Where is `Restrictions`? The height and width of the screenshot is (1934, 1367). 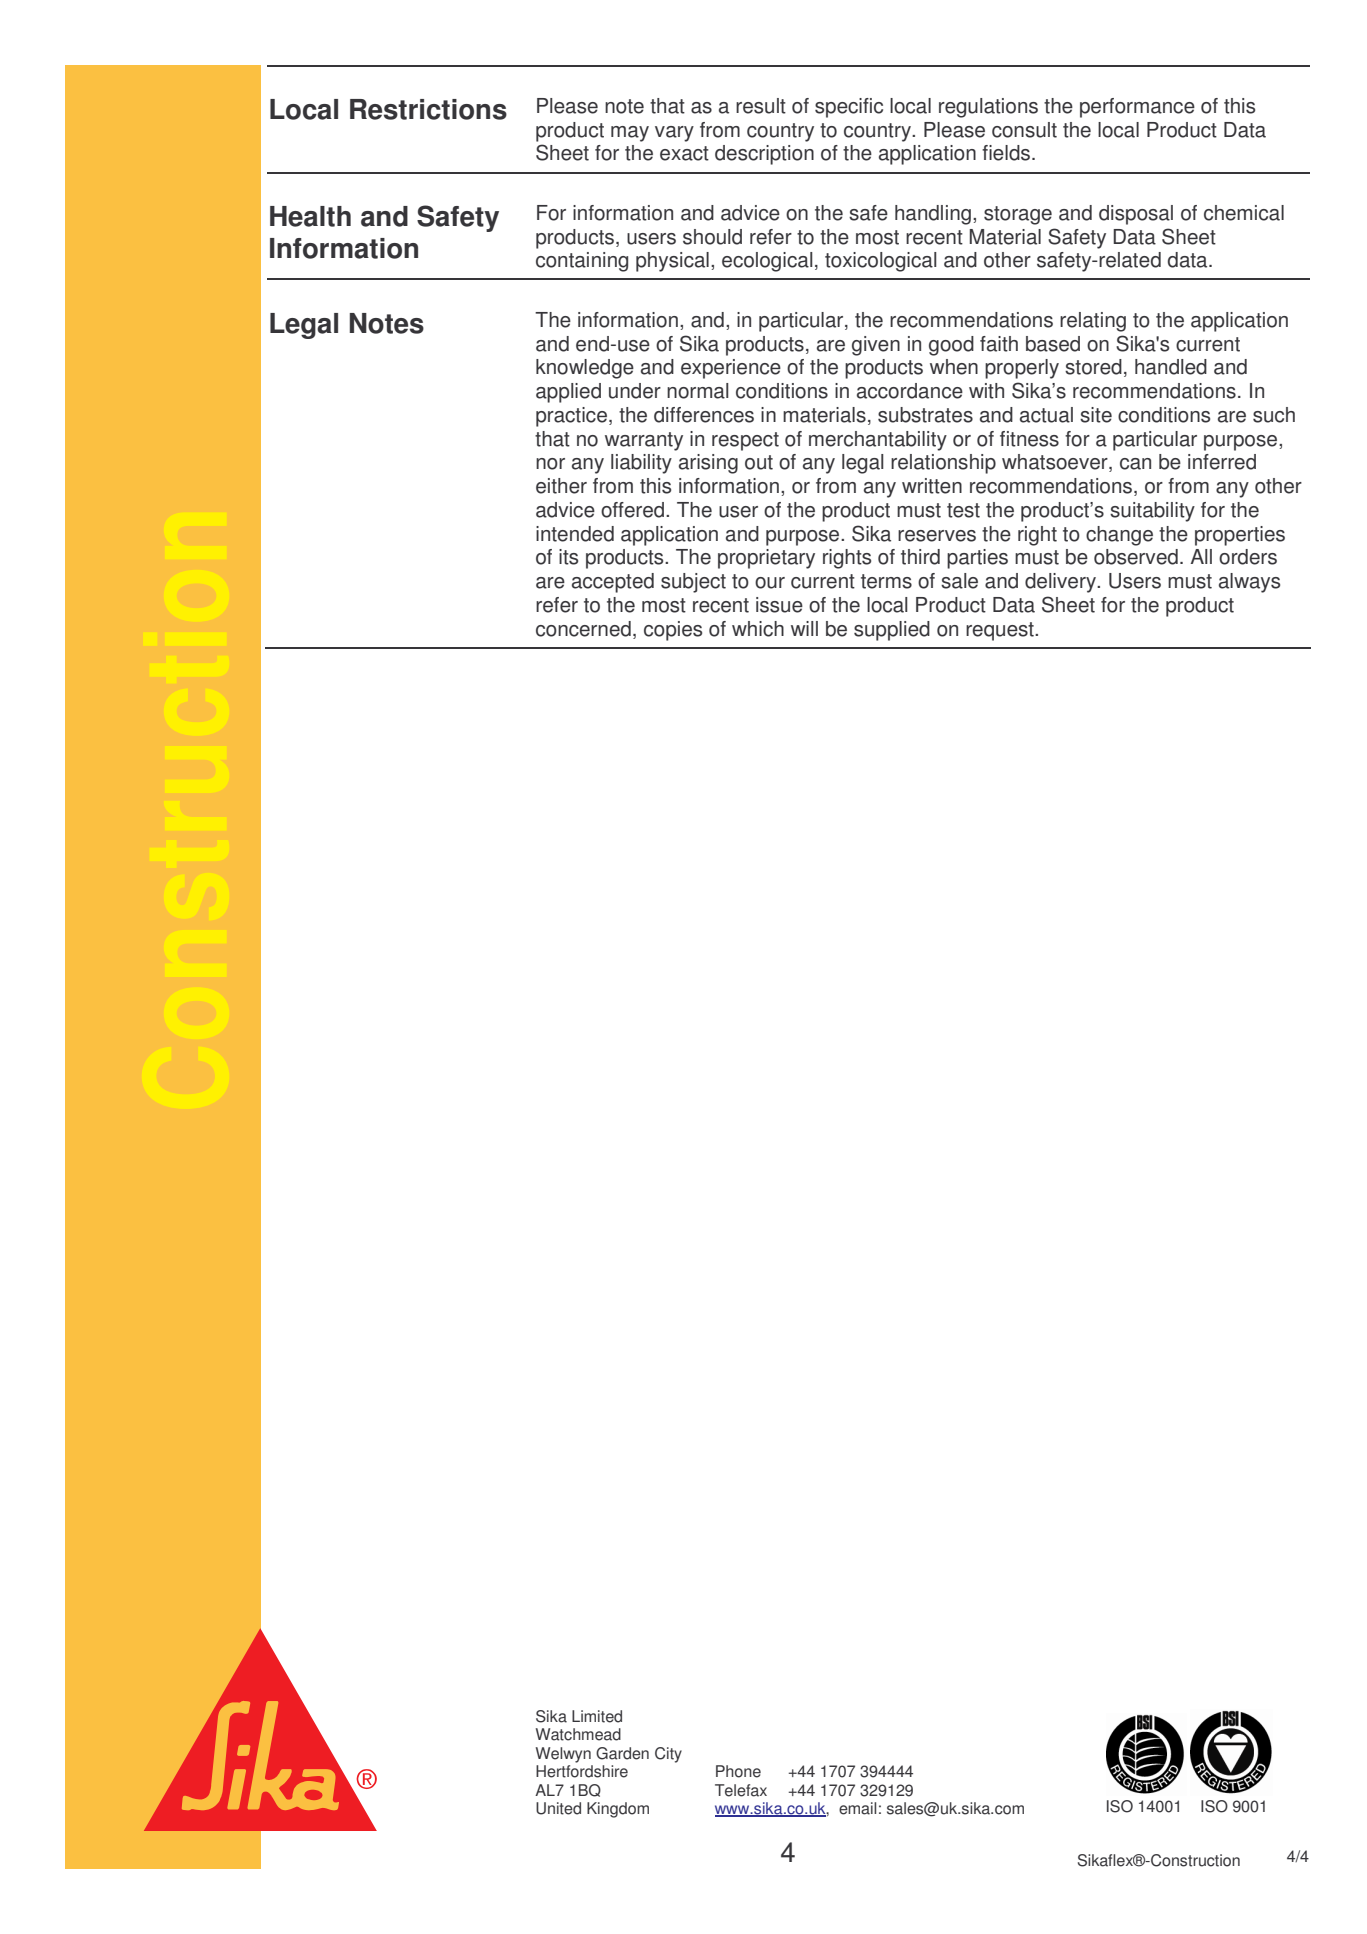 Restrictions is located at coordinates (428, 109).
